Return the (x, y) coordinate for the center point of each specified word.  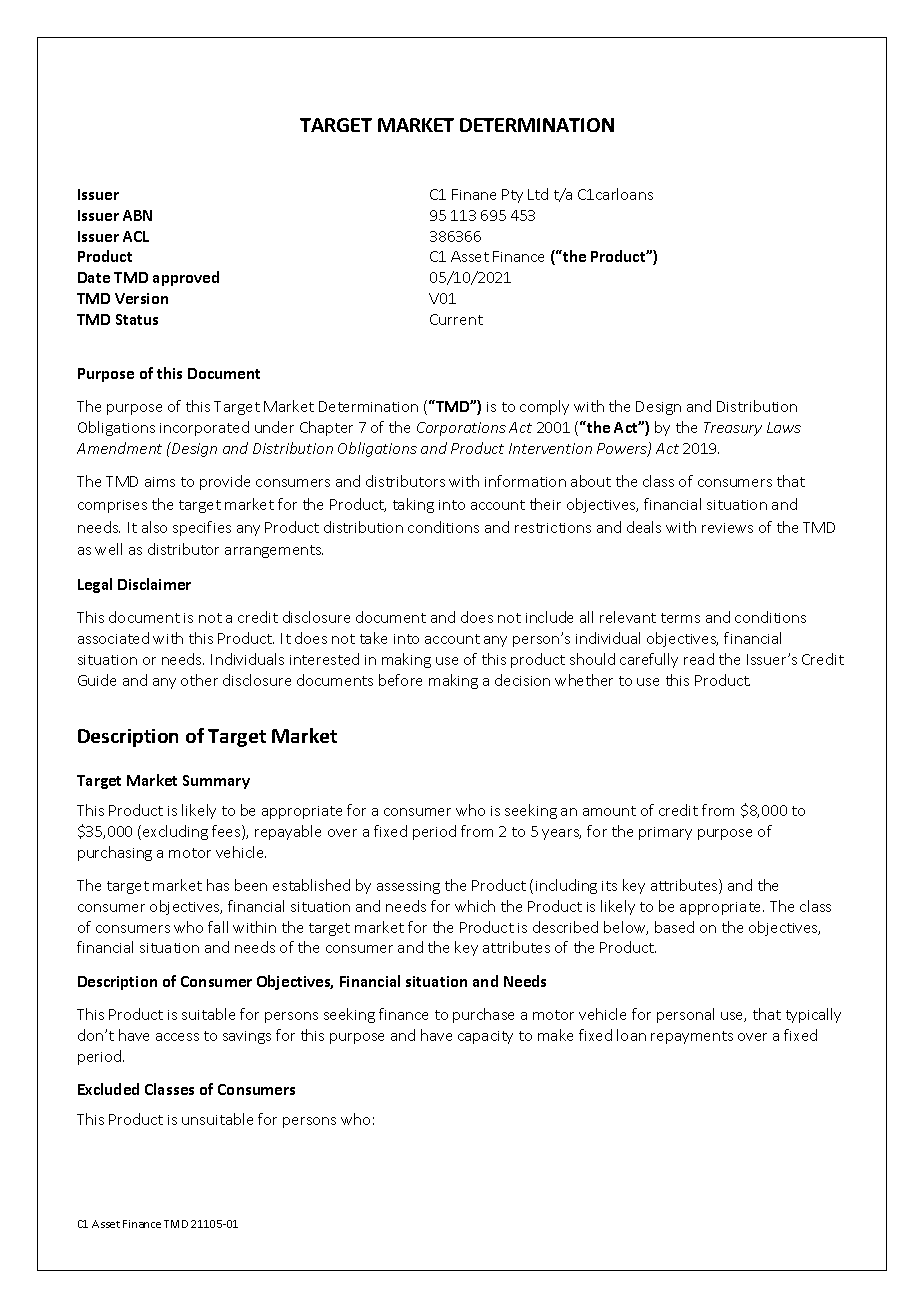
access (177, 1037)
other (199, 680)
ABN (137, 215)
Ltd (538, 194)
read (699, 659)
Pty (512, 196)
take (373, 638)
